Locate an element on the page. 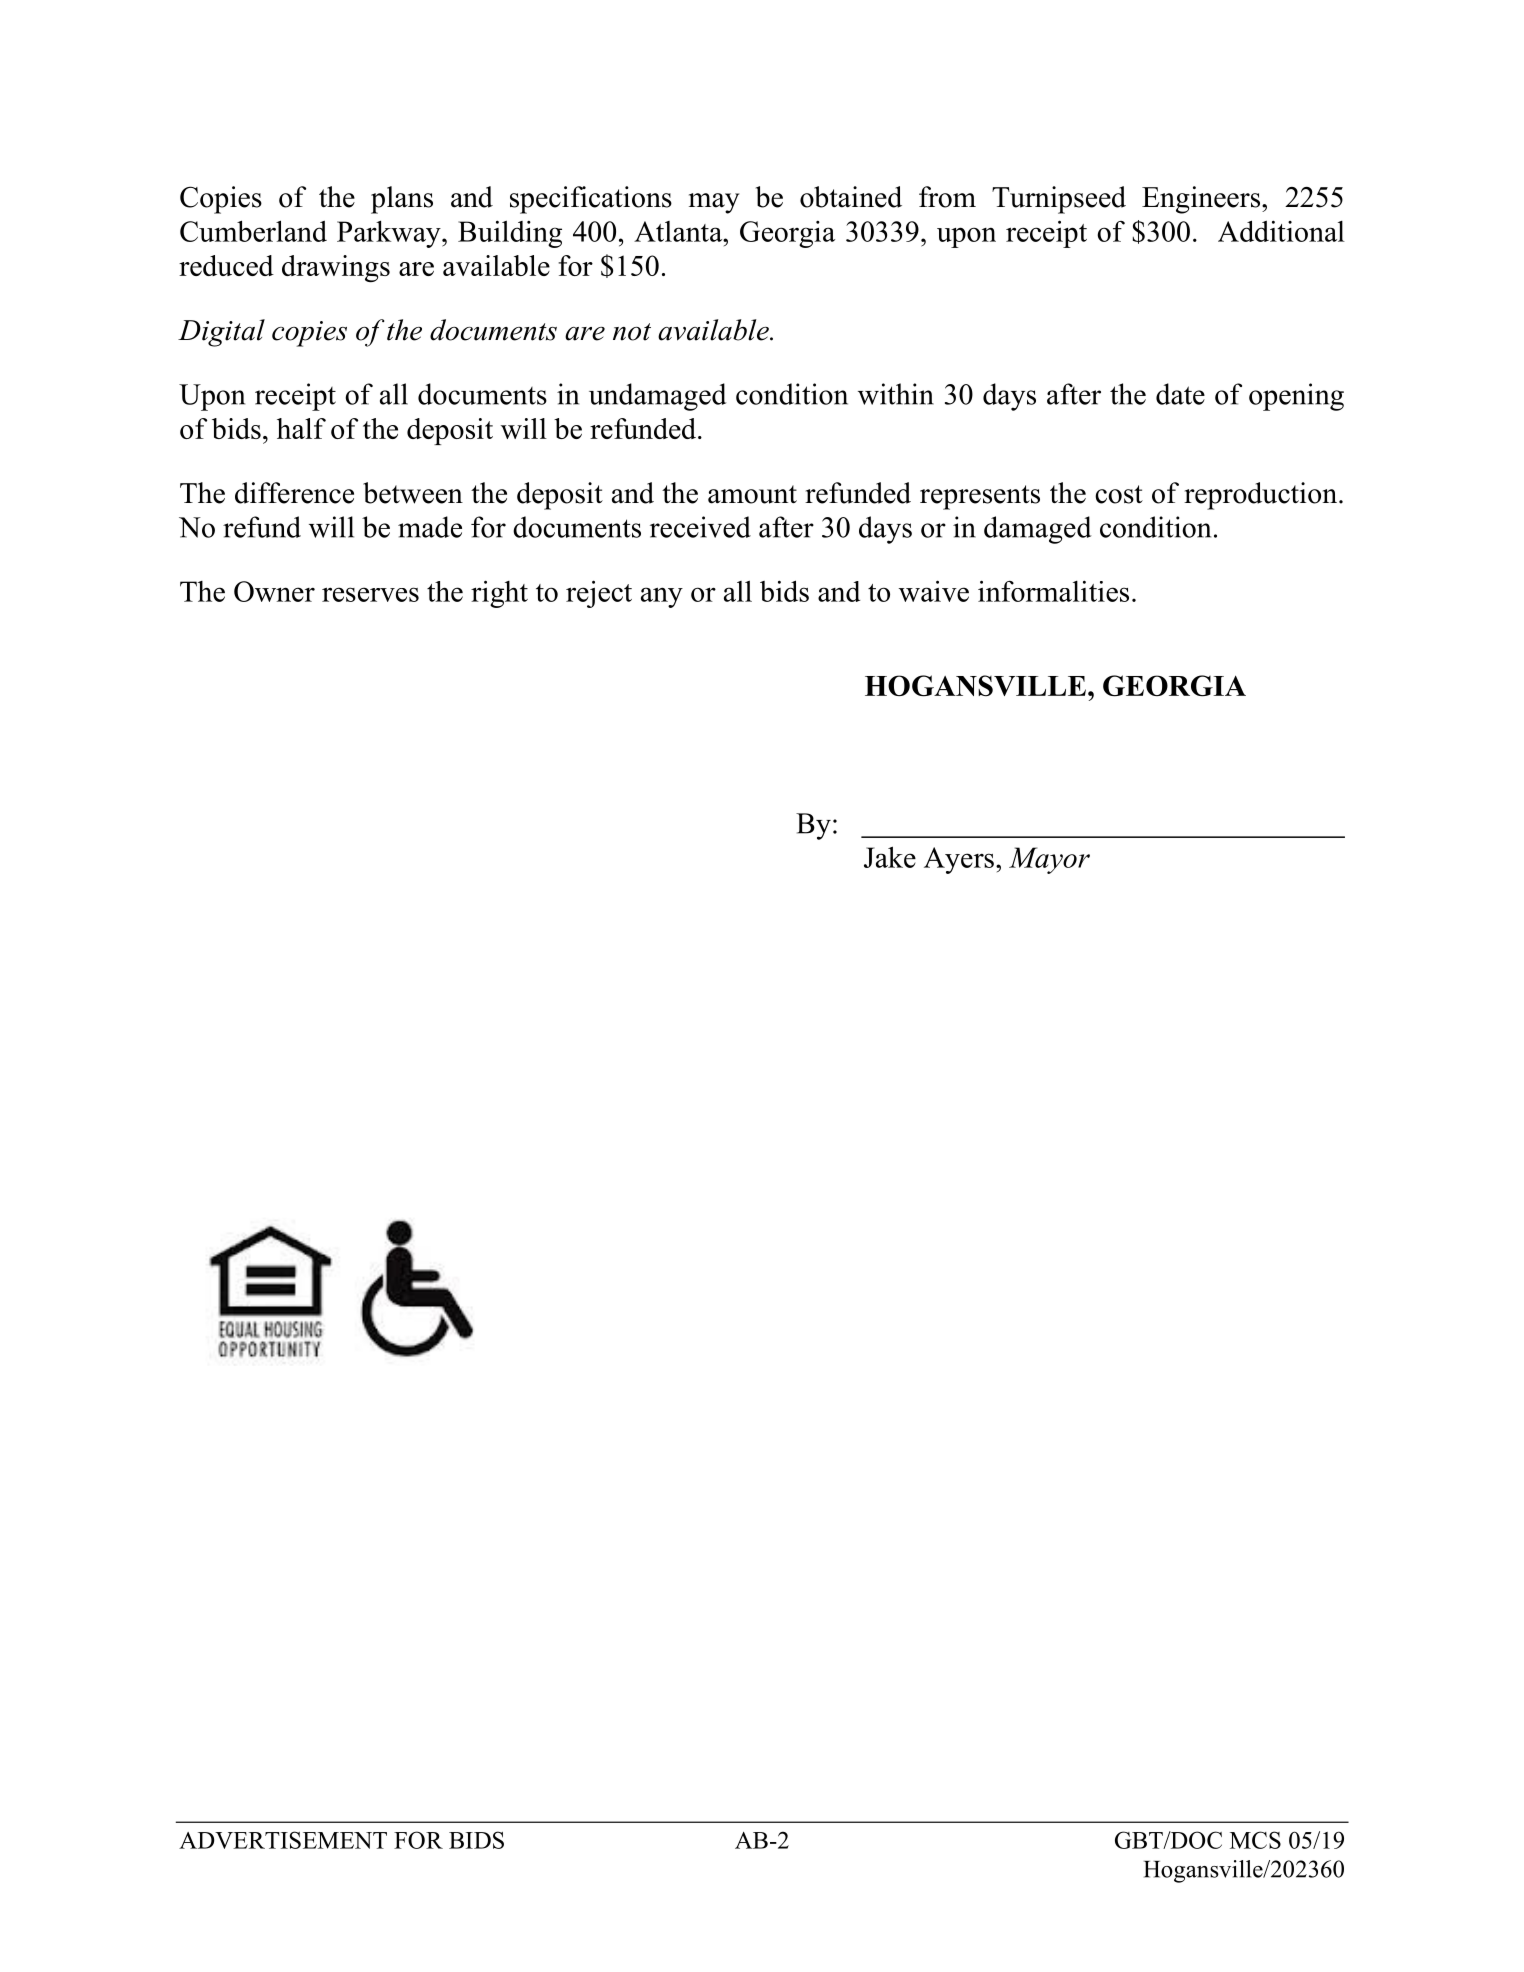  Ayers is located at coordinates (959, 860).
